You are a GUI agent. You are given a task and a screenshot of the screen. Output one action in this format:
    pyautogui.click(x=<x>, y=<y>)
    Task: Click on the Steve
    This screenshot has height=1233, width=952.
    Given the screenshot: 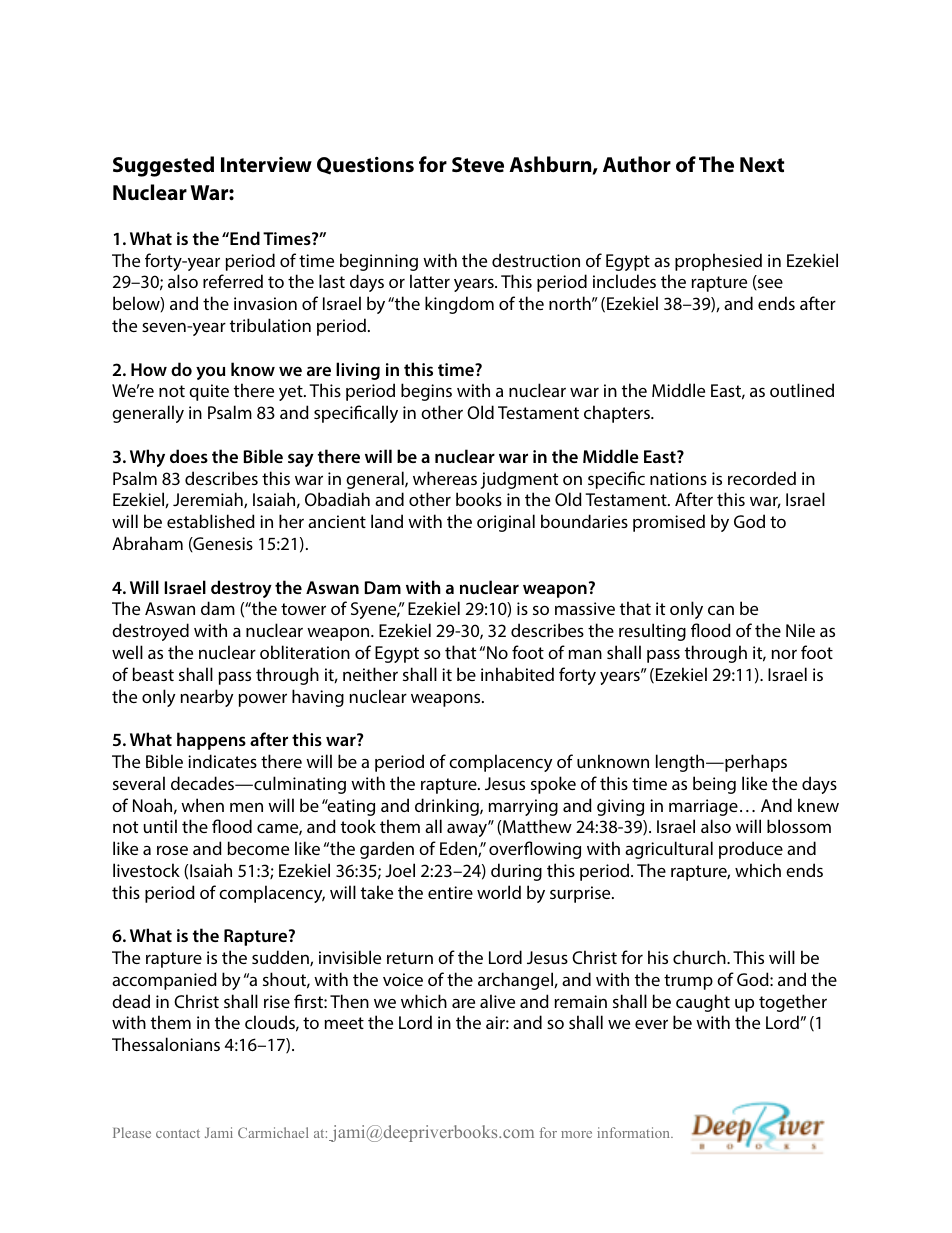 What is the action you would take?
    pyautogui.click(x=478, y=165)
